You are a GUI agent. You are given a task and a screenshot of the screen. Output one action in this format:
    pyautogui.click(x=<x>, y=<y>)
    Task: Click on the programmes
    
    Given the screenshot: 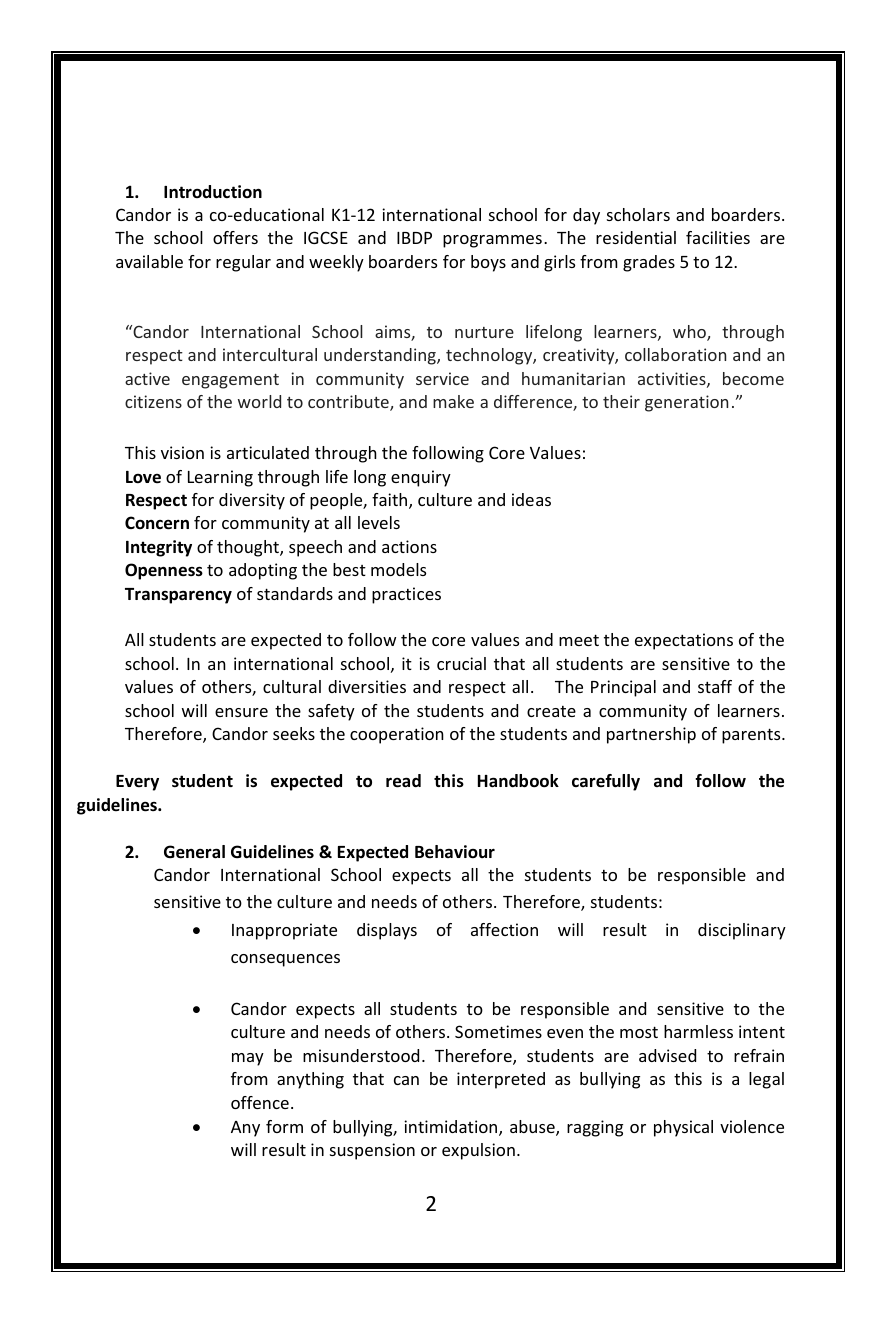 What is the action you would take?
    pyautogui.click(x=492, y=241)
